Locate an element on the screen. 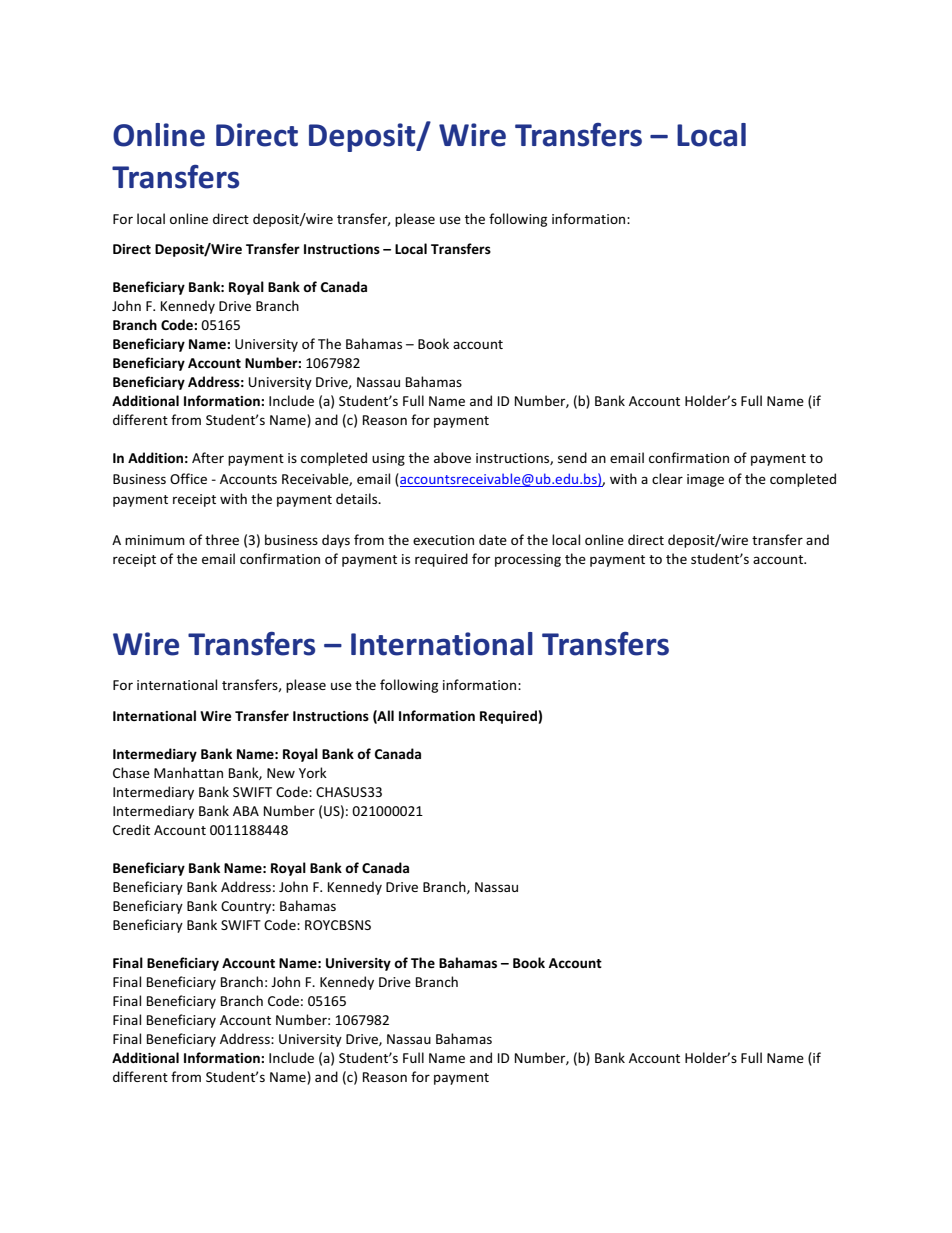  date is located at coordinates (493, 539).
